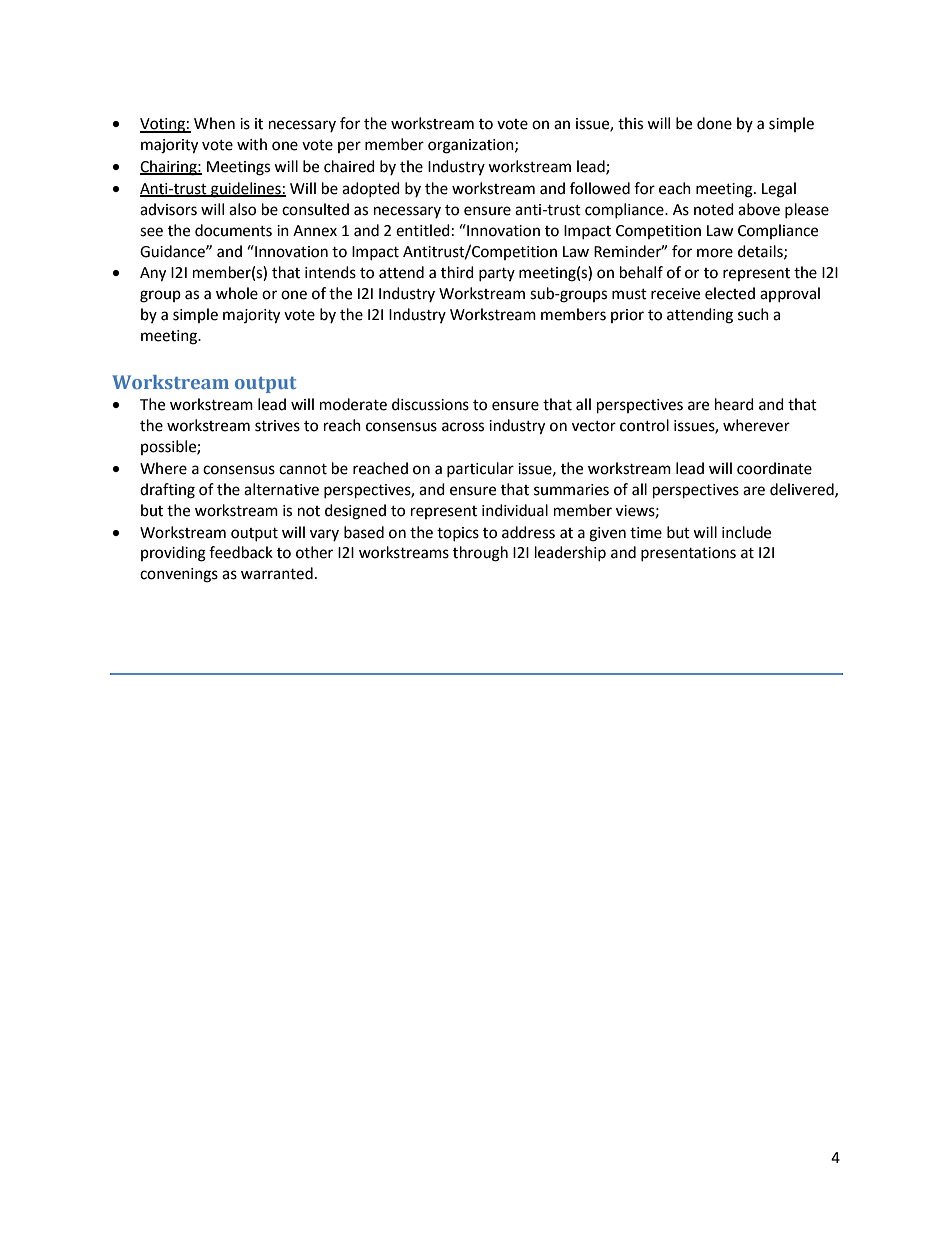 The image size is (952, 1233). Describe the element at coordinates (241, 552) in the document. I see `feedback` at that location.
